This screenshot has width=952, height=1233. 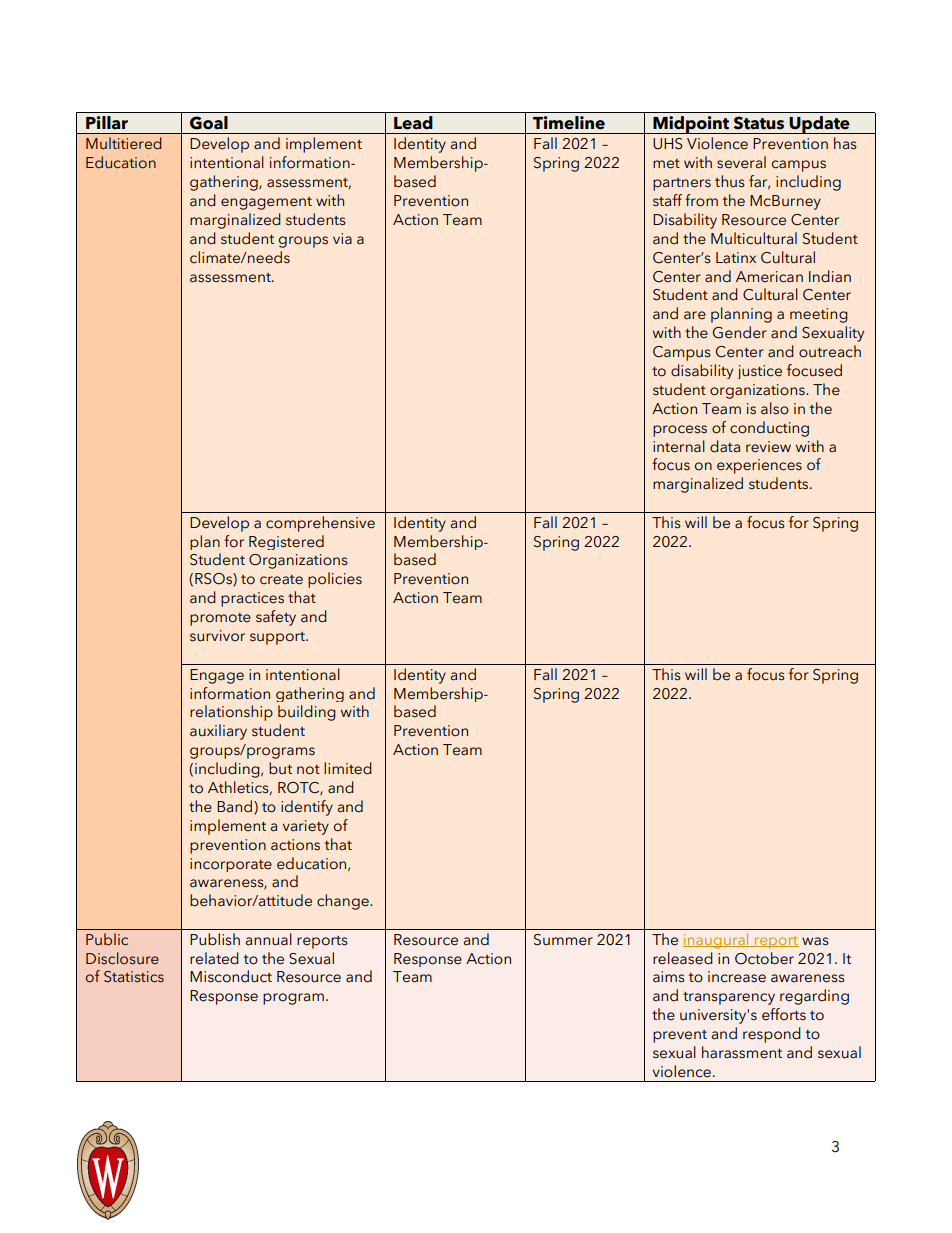 I want to click on Misconduct, so click(x=231, y=976).
